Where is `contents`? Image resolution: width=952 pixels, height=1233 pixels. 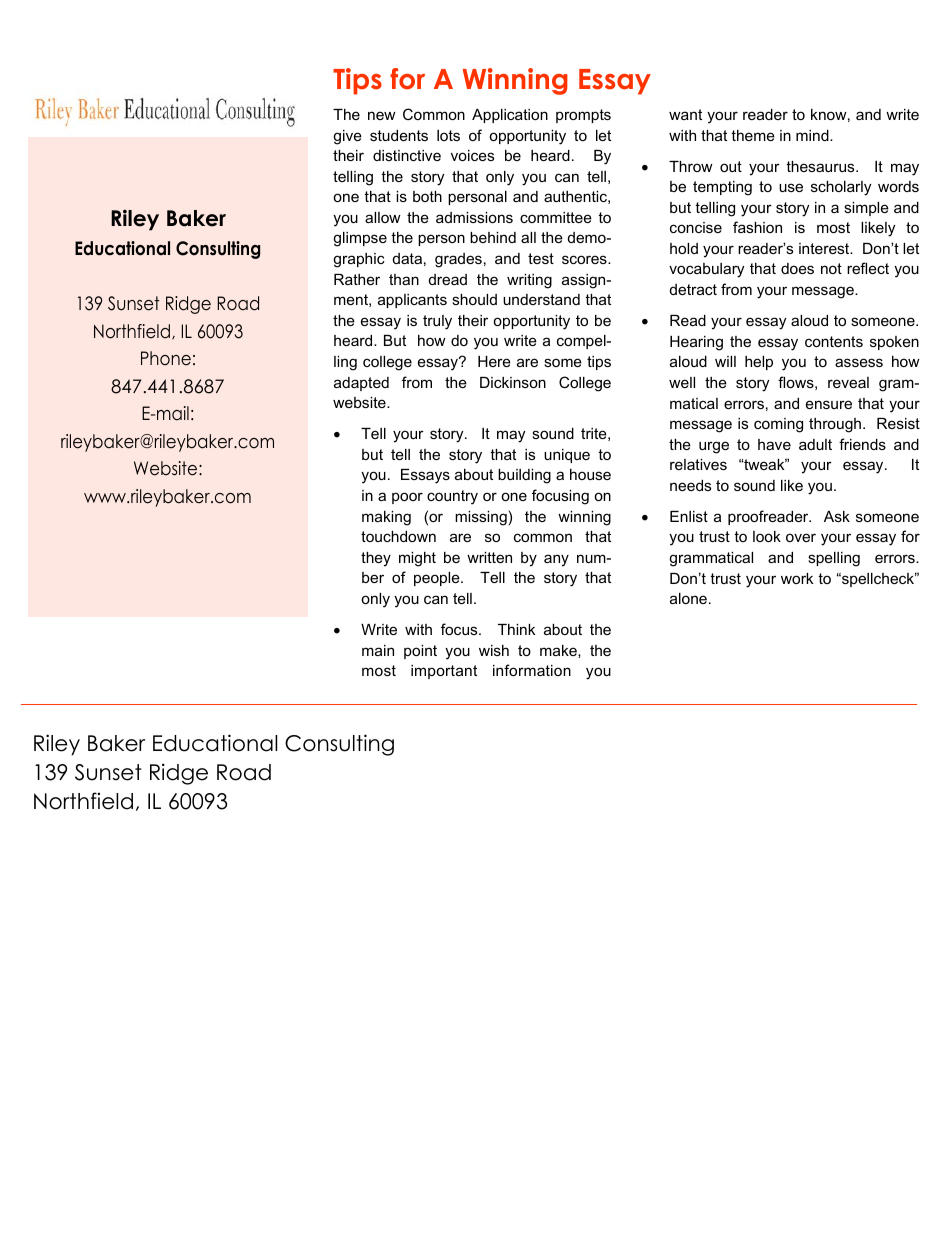 contents is located at coordinates (834, 341).
